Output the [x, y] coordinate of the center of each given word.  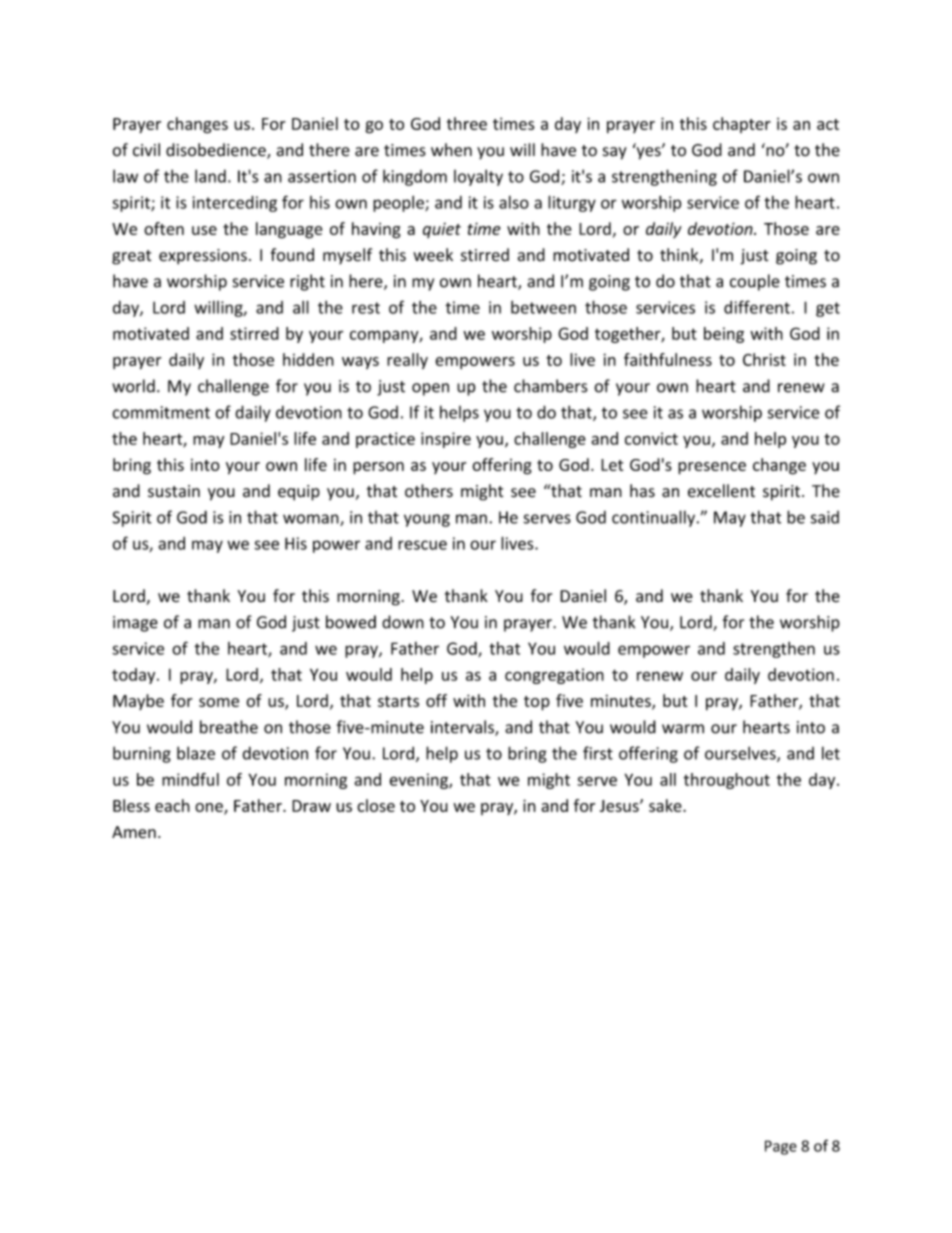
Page [781, 1147]
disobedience [217, 151]
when [451, 150]
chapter [742, 125]
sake [666, 805]
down [403, 622]
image [135, 624]
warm [683, 729]
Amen [134, 832]
